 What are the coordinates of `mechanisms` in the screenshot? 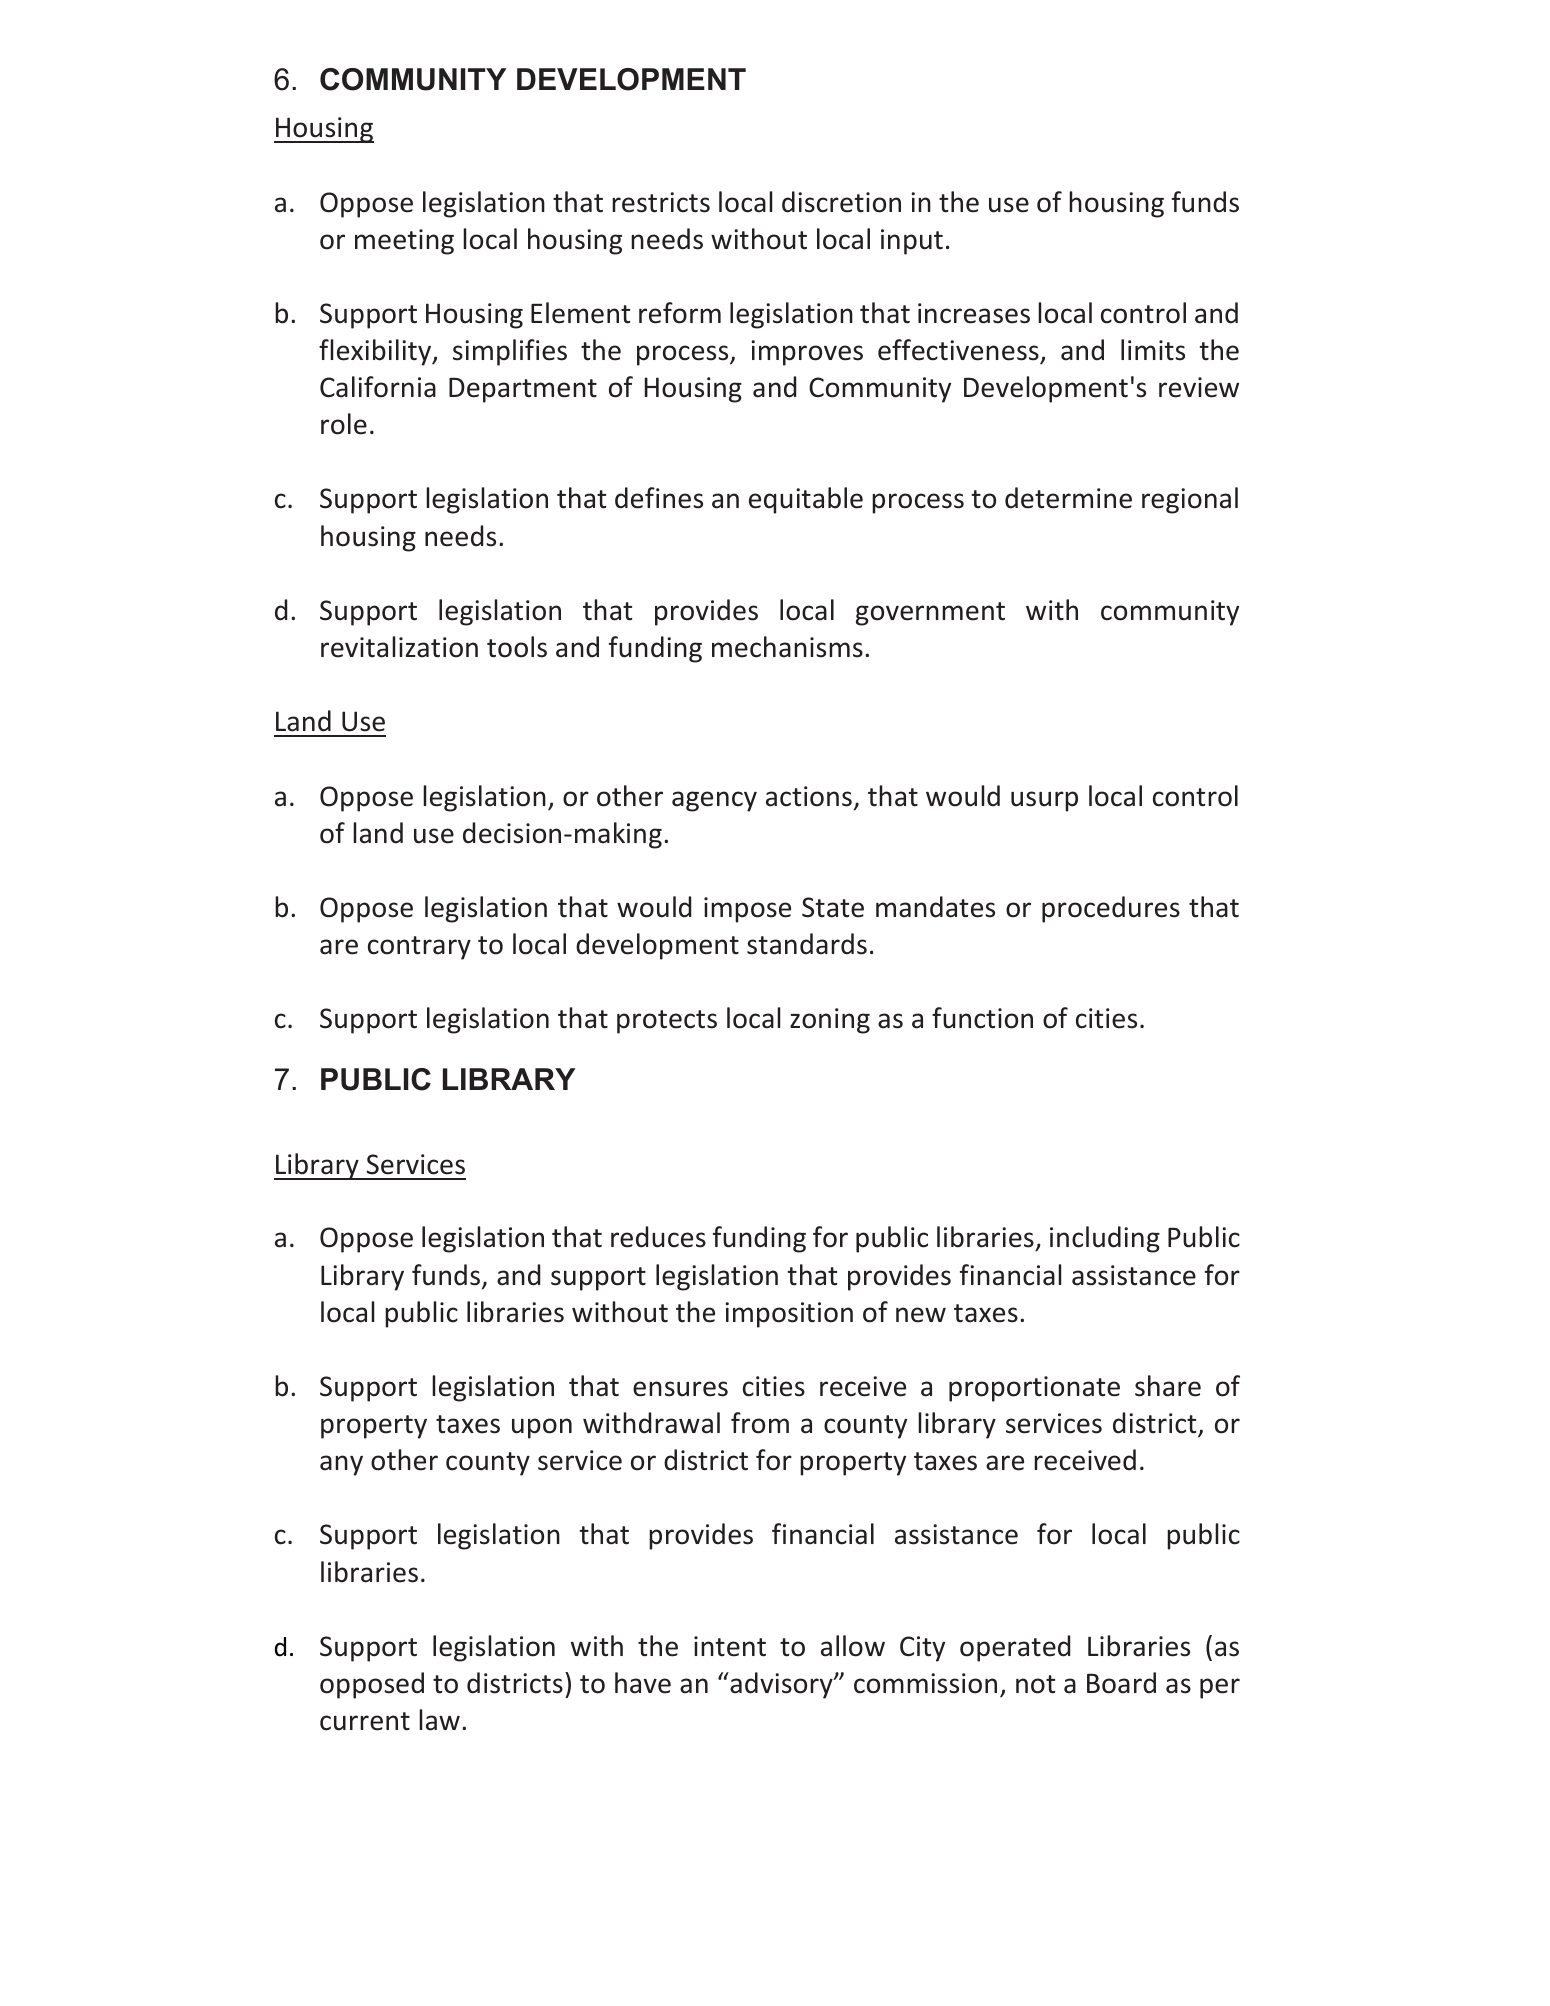 It's located at (787, 647).
